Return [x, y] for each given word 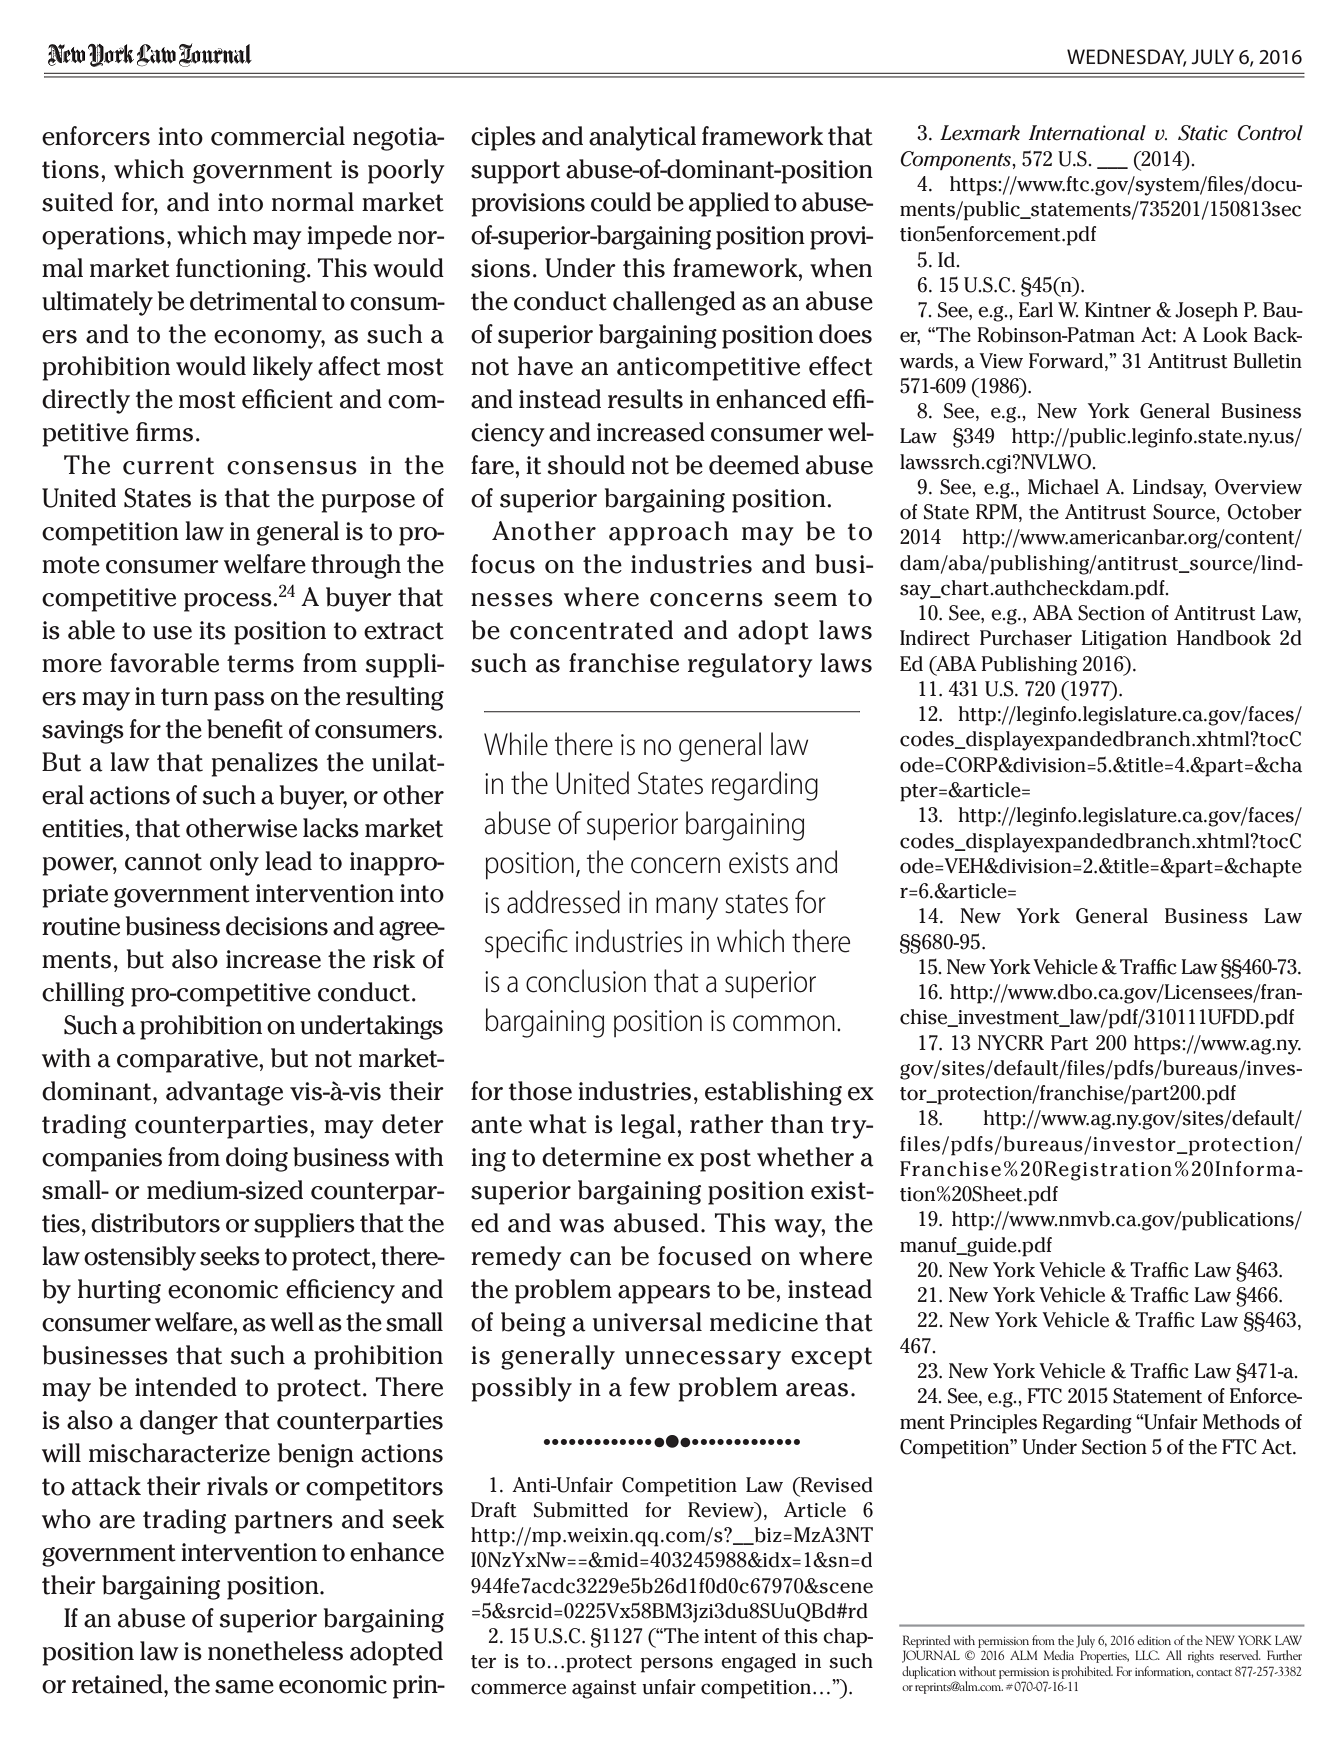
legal [648, 1126]
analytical [642, 138]
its [212, 630]
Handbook [1224, 638]
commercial [278, 136]
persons [677, 1665]
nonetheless [275, 1651]
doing [257, 1159]
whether [805, 1157]
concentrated [591, 630]
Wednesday [1127, 58]
